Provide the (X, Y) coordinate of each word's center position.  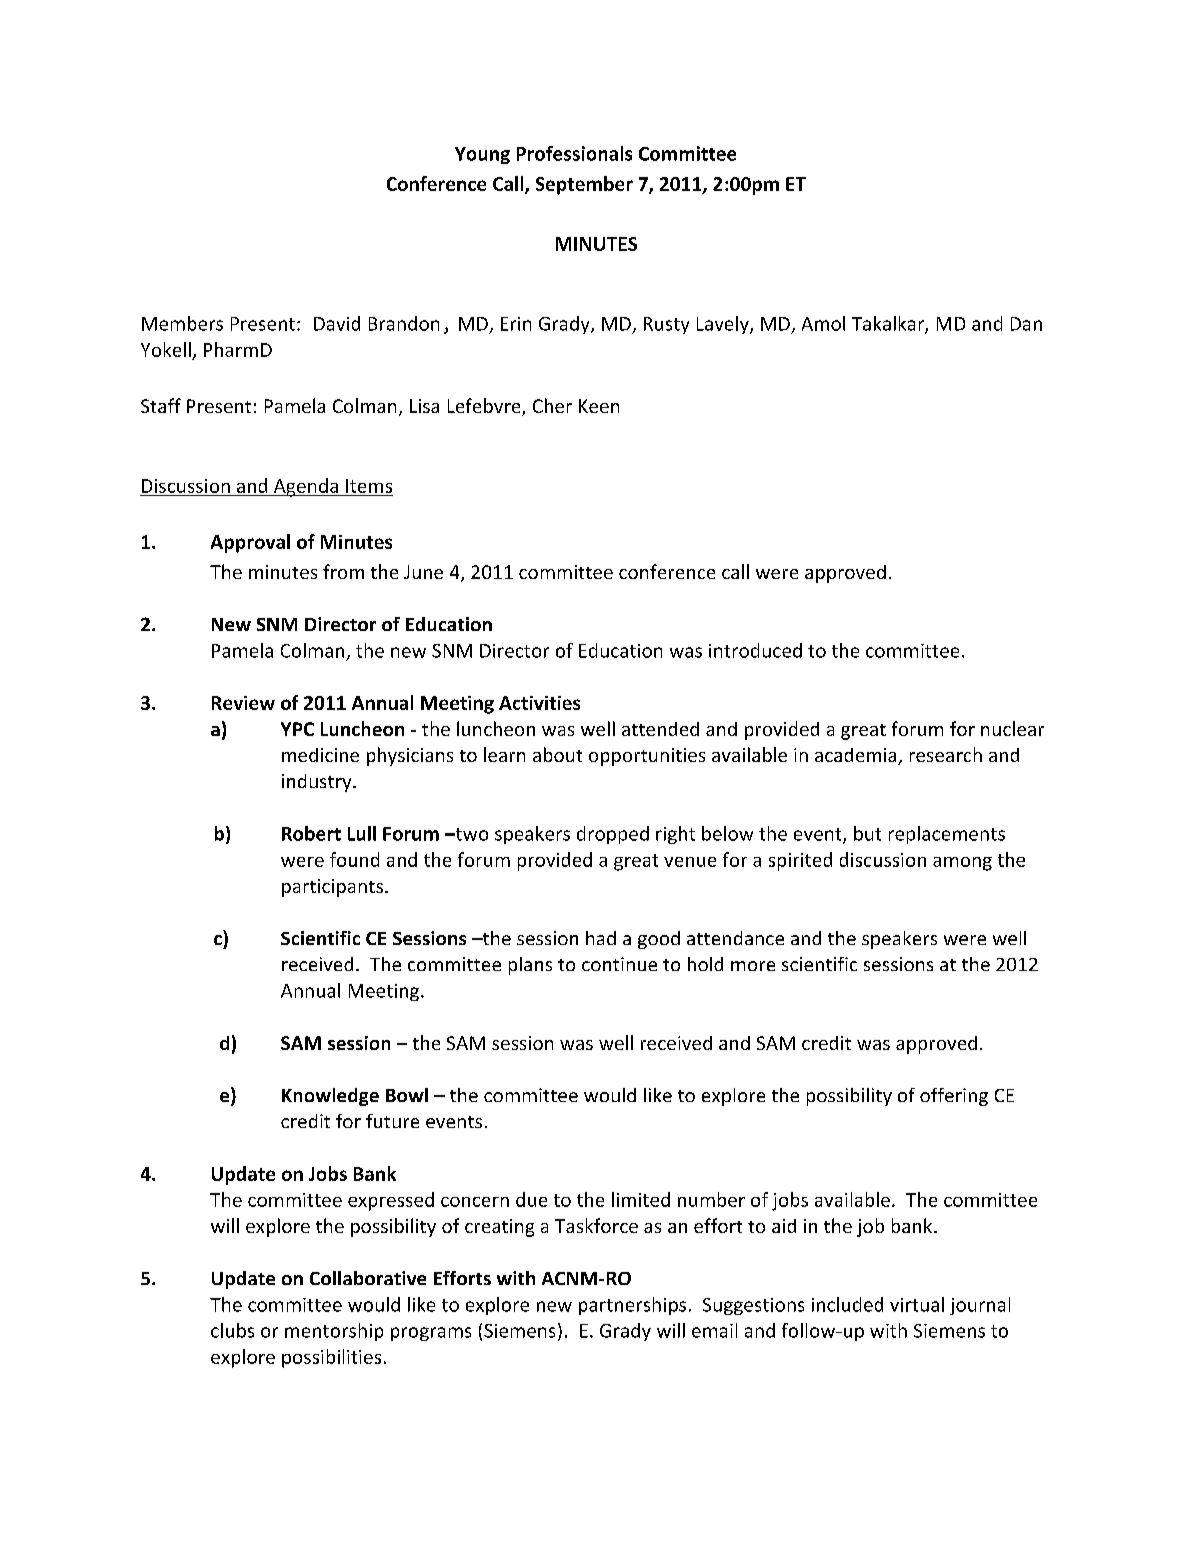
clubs (232, 1330)
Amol (823, 323)
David (337, 323)
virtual (917, 1304)
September (584, 185)
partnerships (632, 1306)
